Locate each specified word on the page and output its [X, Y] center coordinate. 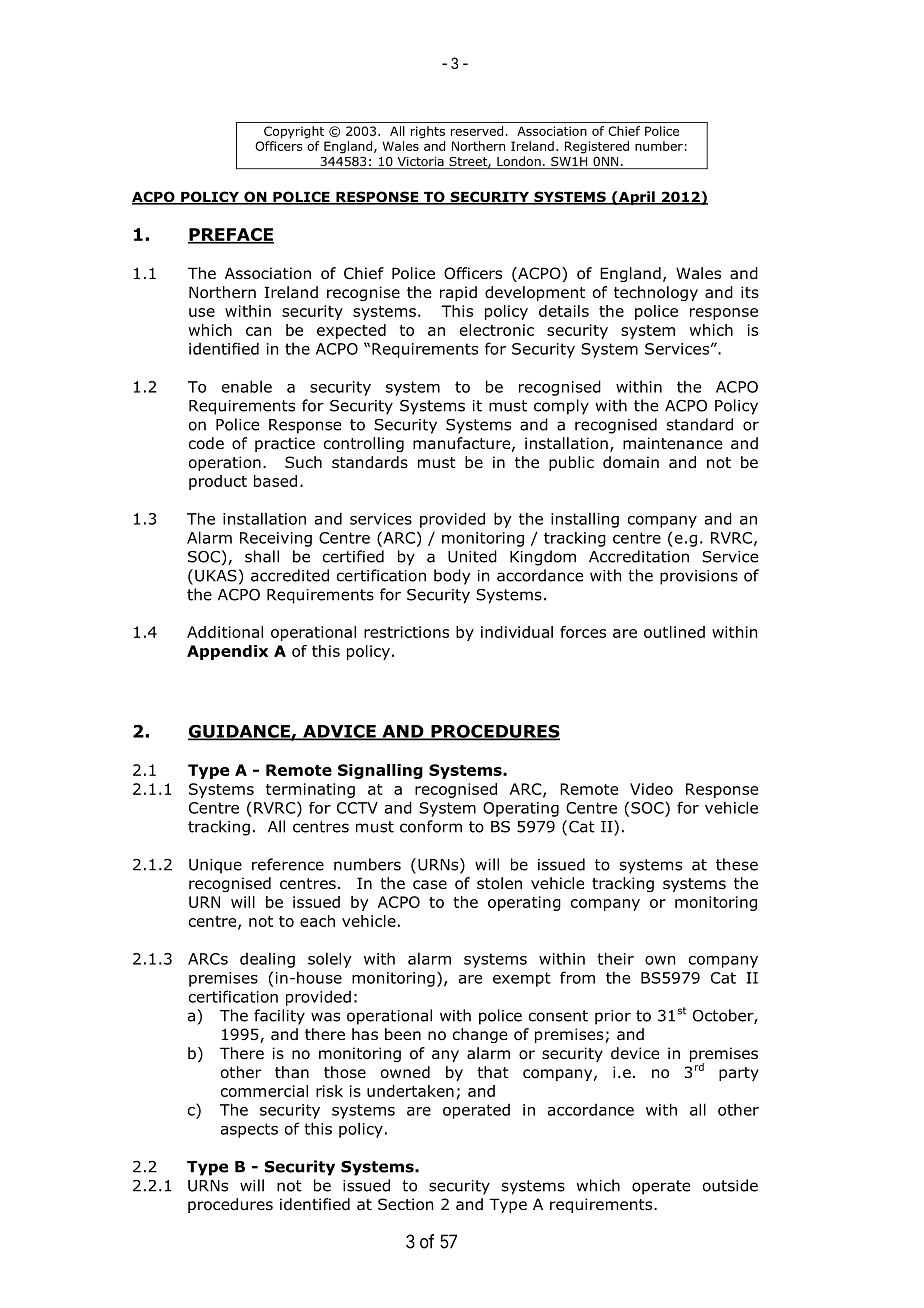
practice [285, 444]
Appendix [227, 652]
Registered [597, 147]
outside [730, 1185]
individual [517, 632]
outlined [674, 632]
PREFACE [231, 235]
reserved [477, 131]
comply [561, 407]
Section [405, 1204]
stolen [499, 883]
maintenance [672, 443]
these [737, 864]
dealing [267, 960]
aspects [249, 1130]
